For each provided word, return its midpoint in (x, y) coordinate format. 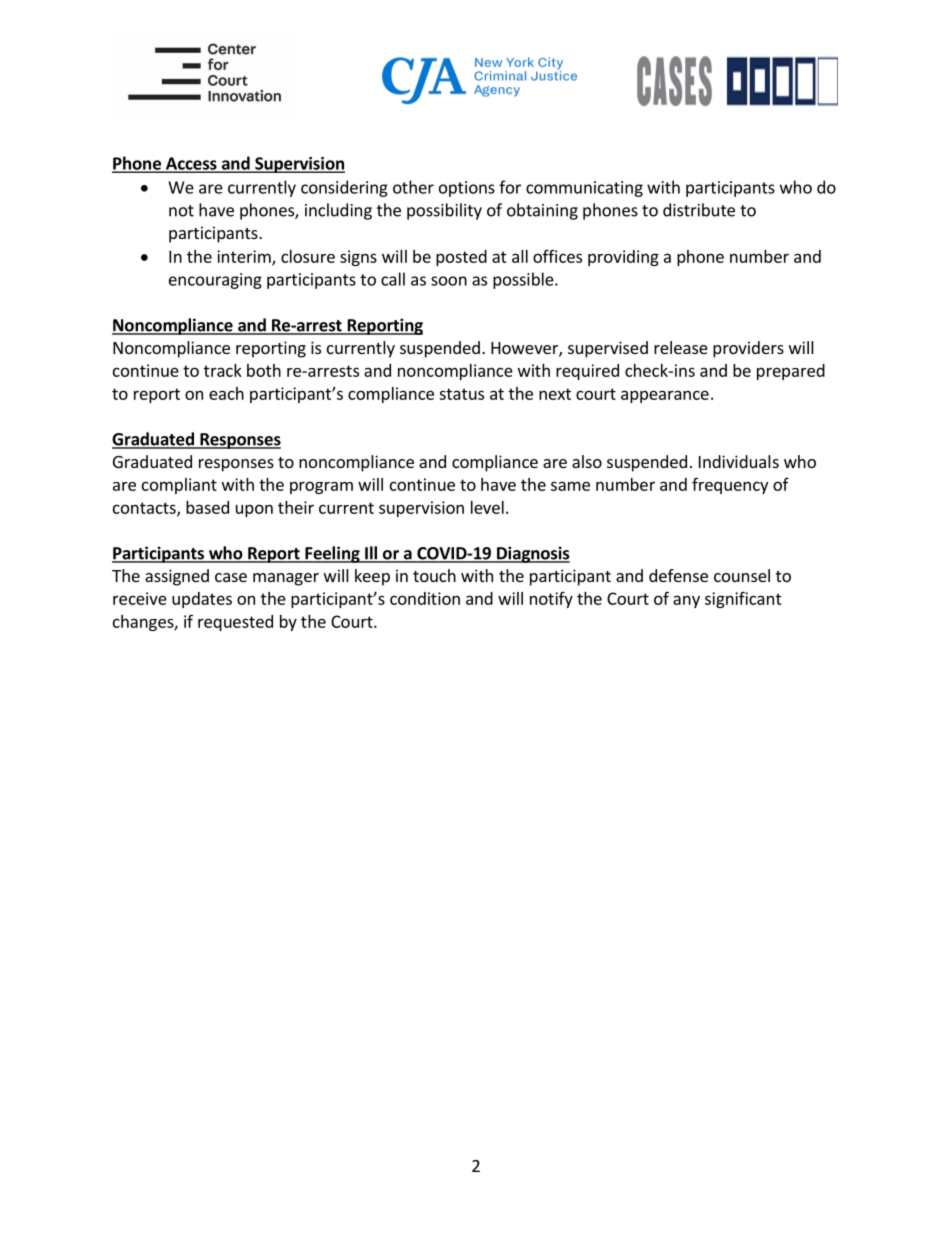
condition (425, 598)
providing (623, 258)
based (207, 507)
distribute (699, 210)
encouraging (215, 281)
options (467, 189)
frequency (730, 485)
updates (202, 600)
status (461, 394)
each (226, 393)
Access (191, 164)
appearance (665, 396)
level (487, 507)
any (686, 601)
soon (449, 281)
